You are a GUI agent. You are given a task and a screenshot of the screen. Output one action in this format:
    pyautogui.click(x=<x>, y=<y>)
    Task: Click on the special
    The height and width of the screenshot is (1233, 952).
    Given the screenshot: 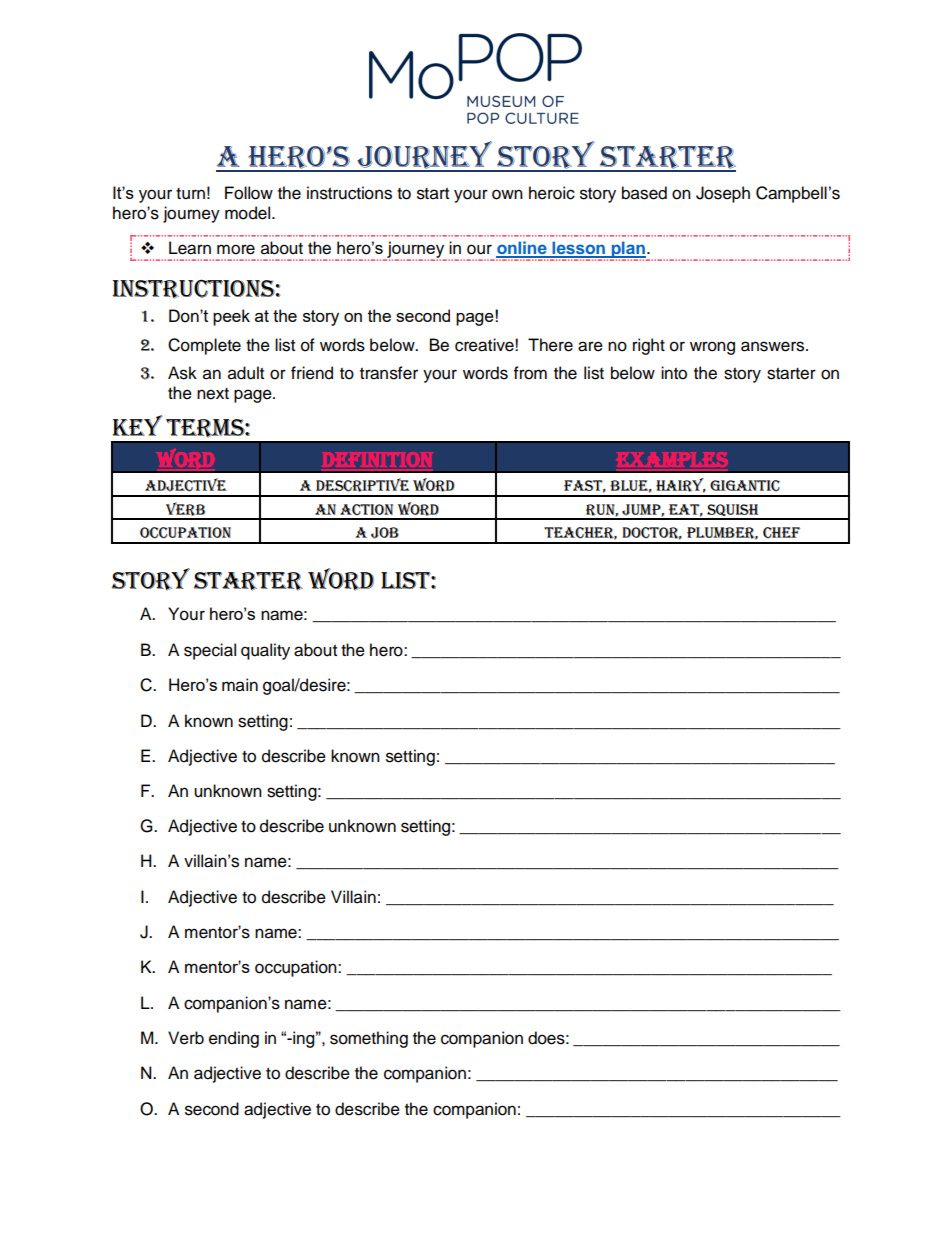 What is the action you would take?
    pyautogui.click(x=210, y=651)
